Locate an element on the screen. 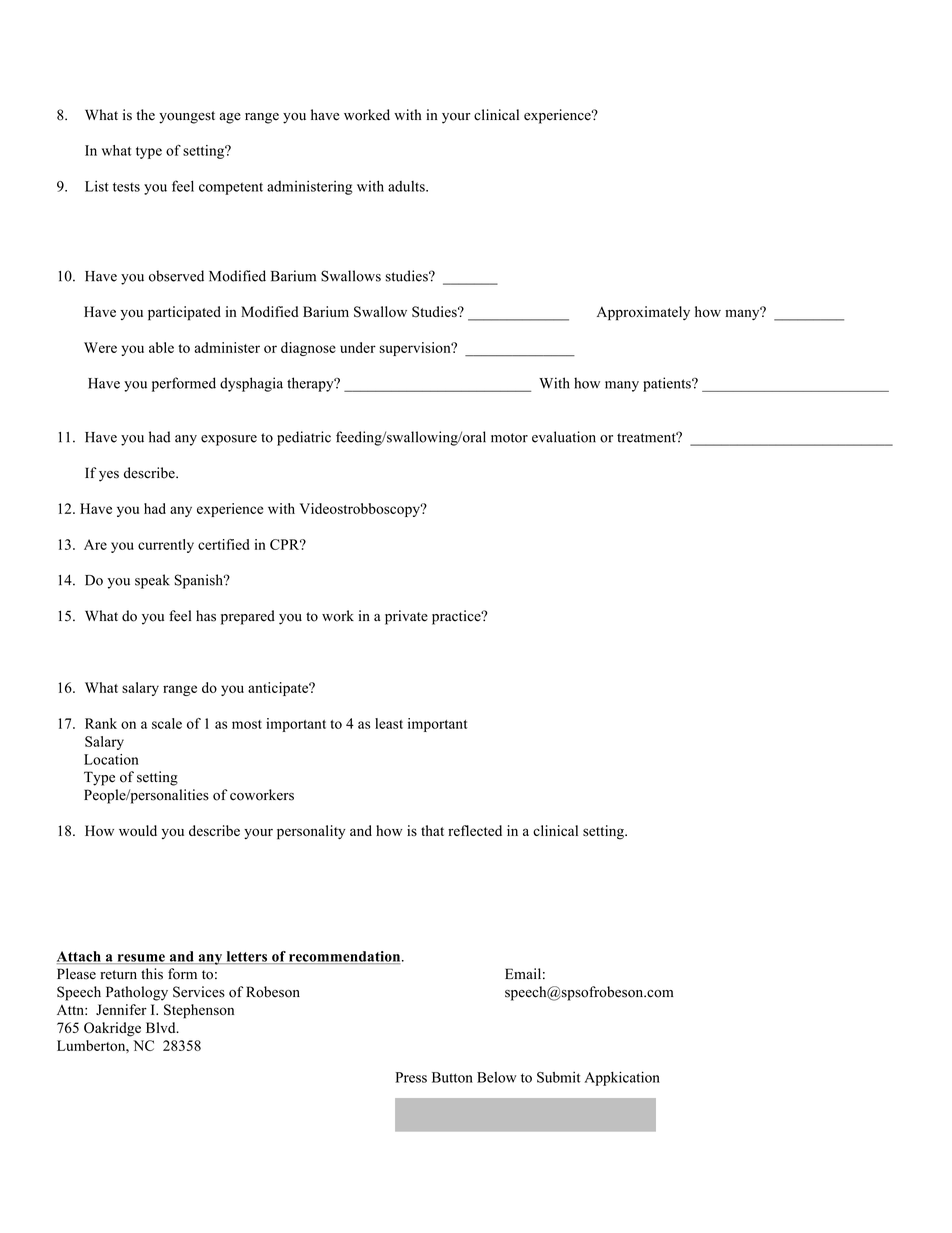  youngest is located at coordinates (187, 117).
